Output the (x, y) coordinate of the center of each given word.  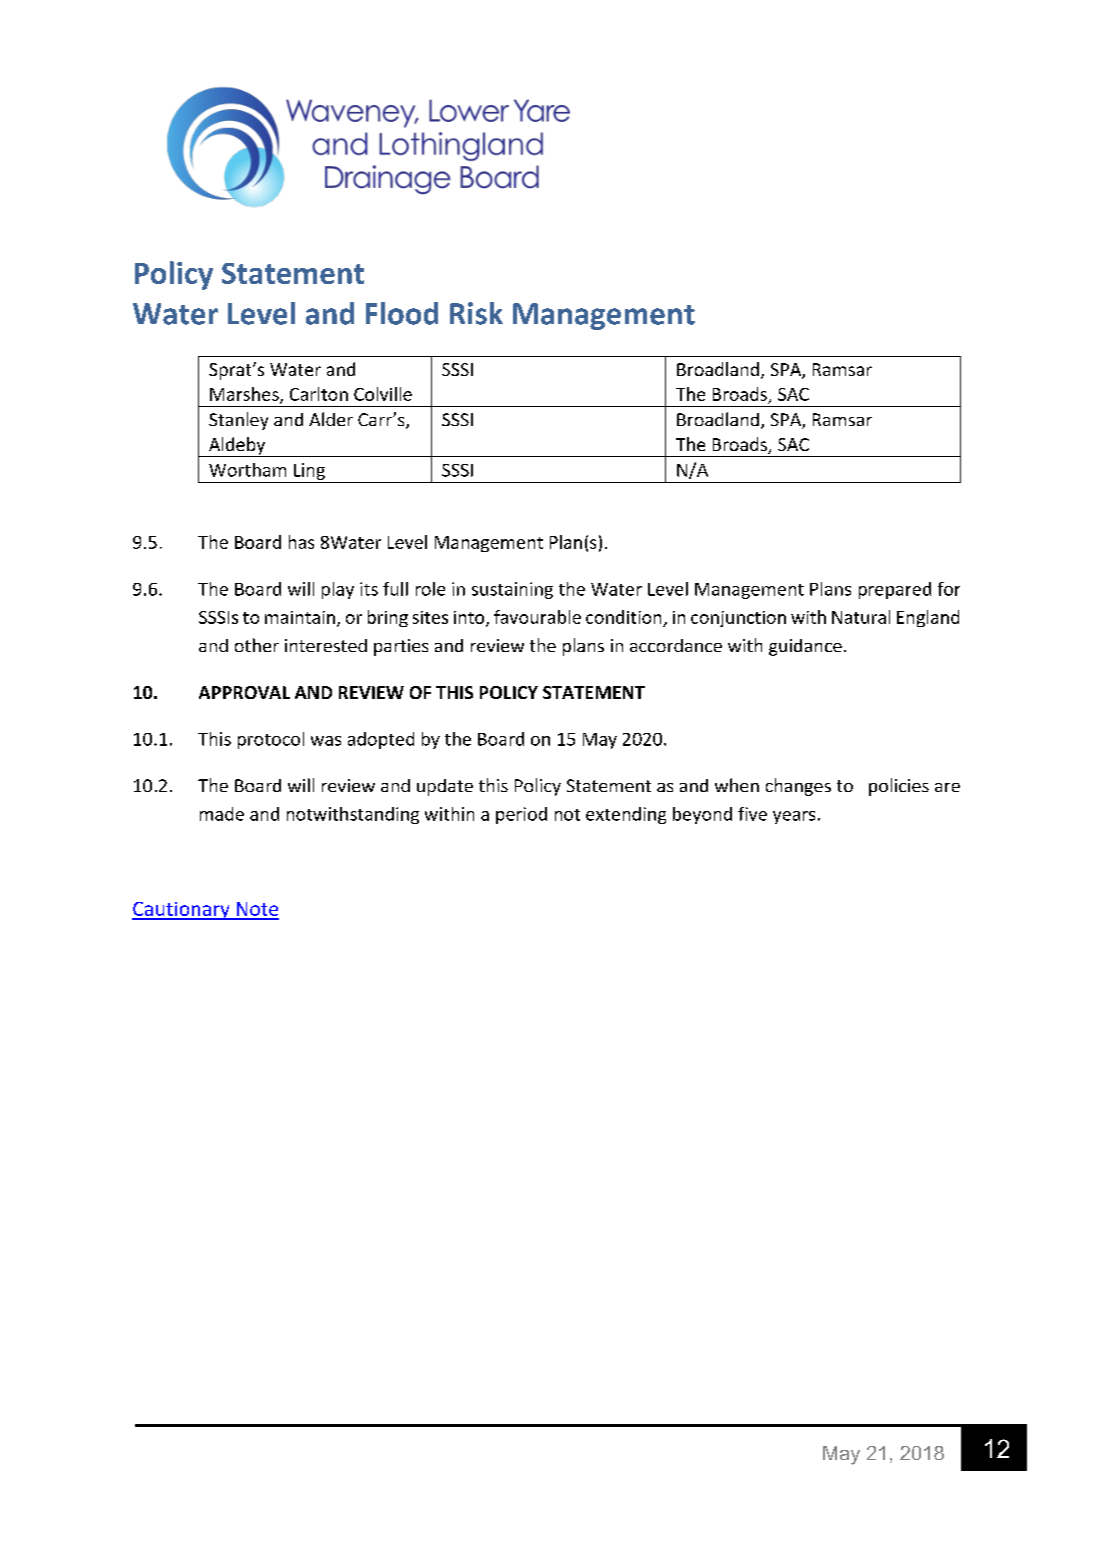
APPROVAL (244, 692)
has (301, 542)
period (521, 815)
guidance (805, 647)
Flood (402, 313)
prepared (895, 590)
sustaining (512, 590)
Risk (476, 313)
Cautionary (182, 911)
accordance (676, 645)
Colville (383, 394)
